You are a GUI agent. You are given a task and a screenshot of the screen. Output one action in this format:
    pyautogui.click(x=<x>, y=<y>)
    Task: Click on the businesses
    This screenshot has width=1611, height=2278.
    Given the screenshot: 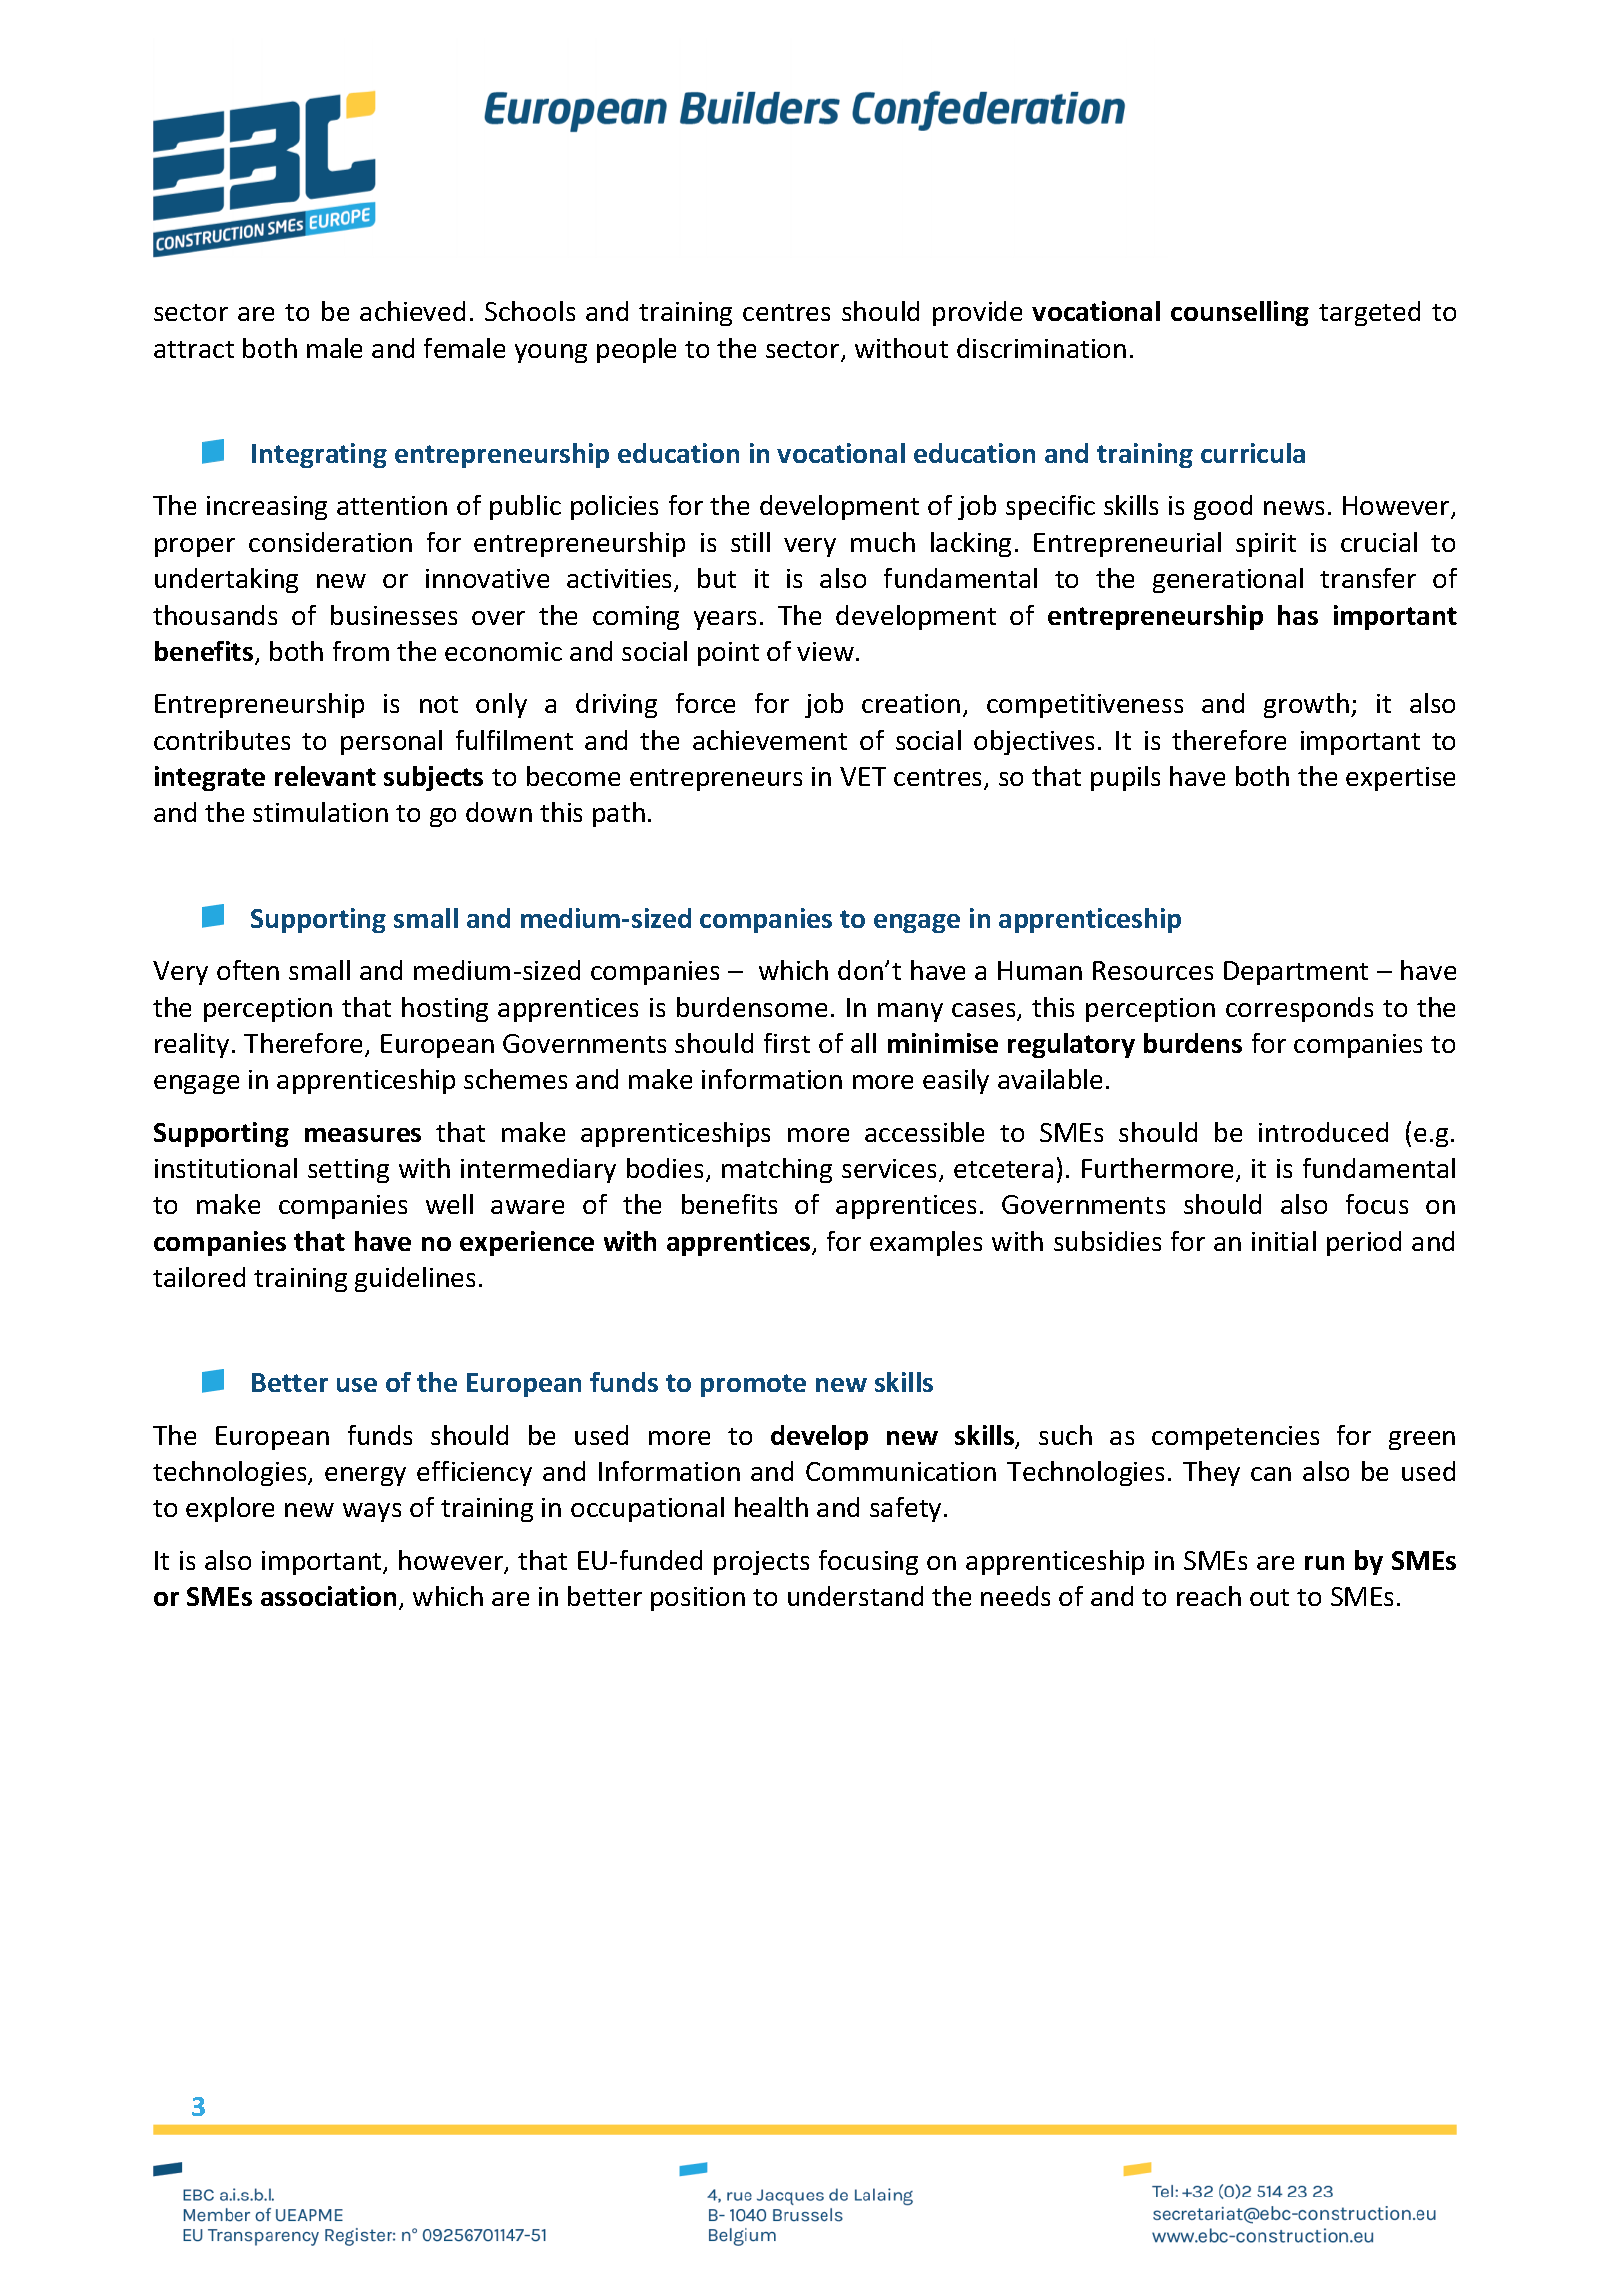 What is the action you would take?
    pyautogui.click(x=394, y=615)
